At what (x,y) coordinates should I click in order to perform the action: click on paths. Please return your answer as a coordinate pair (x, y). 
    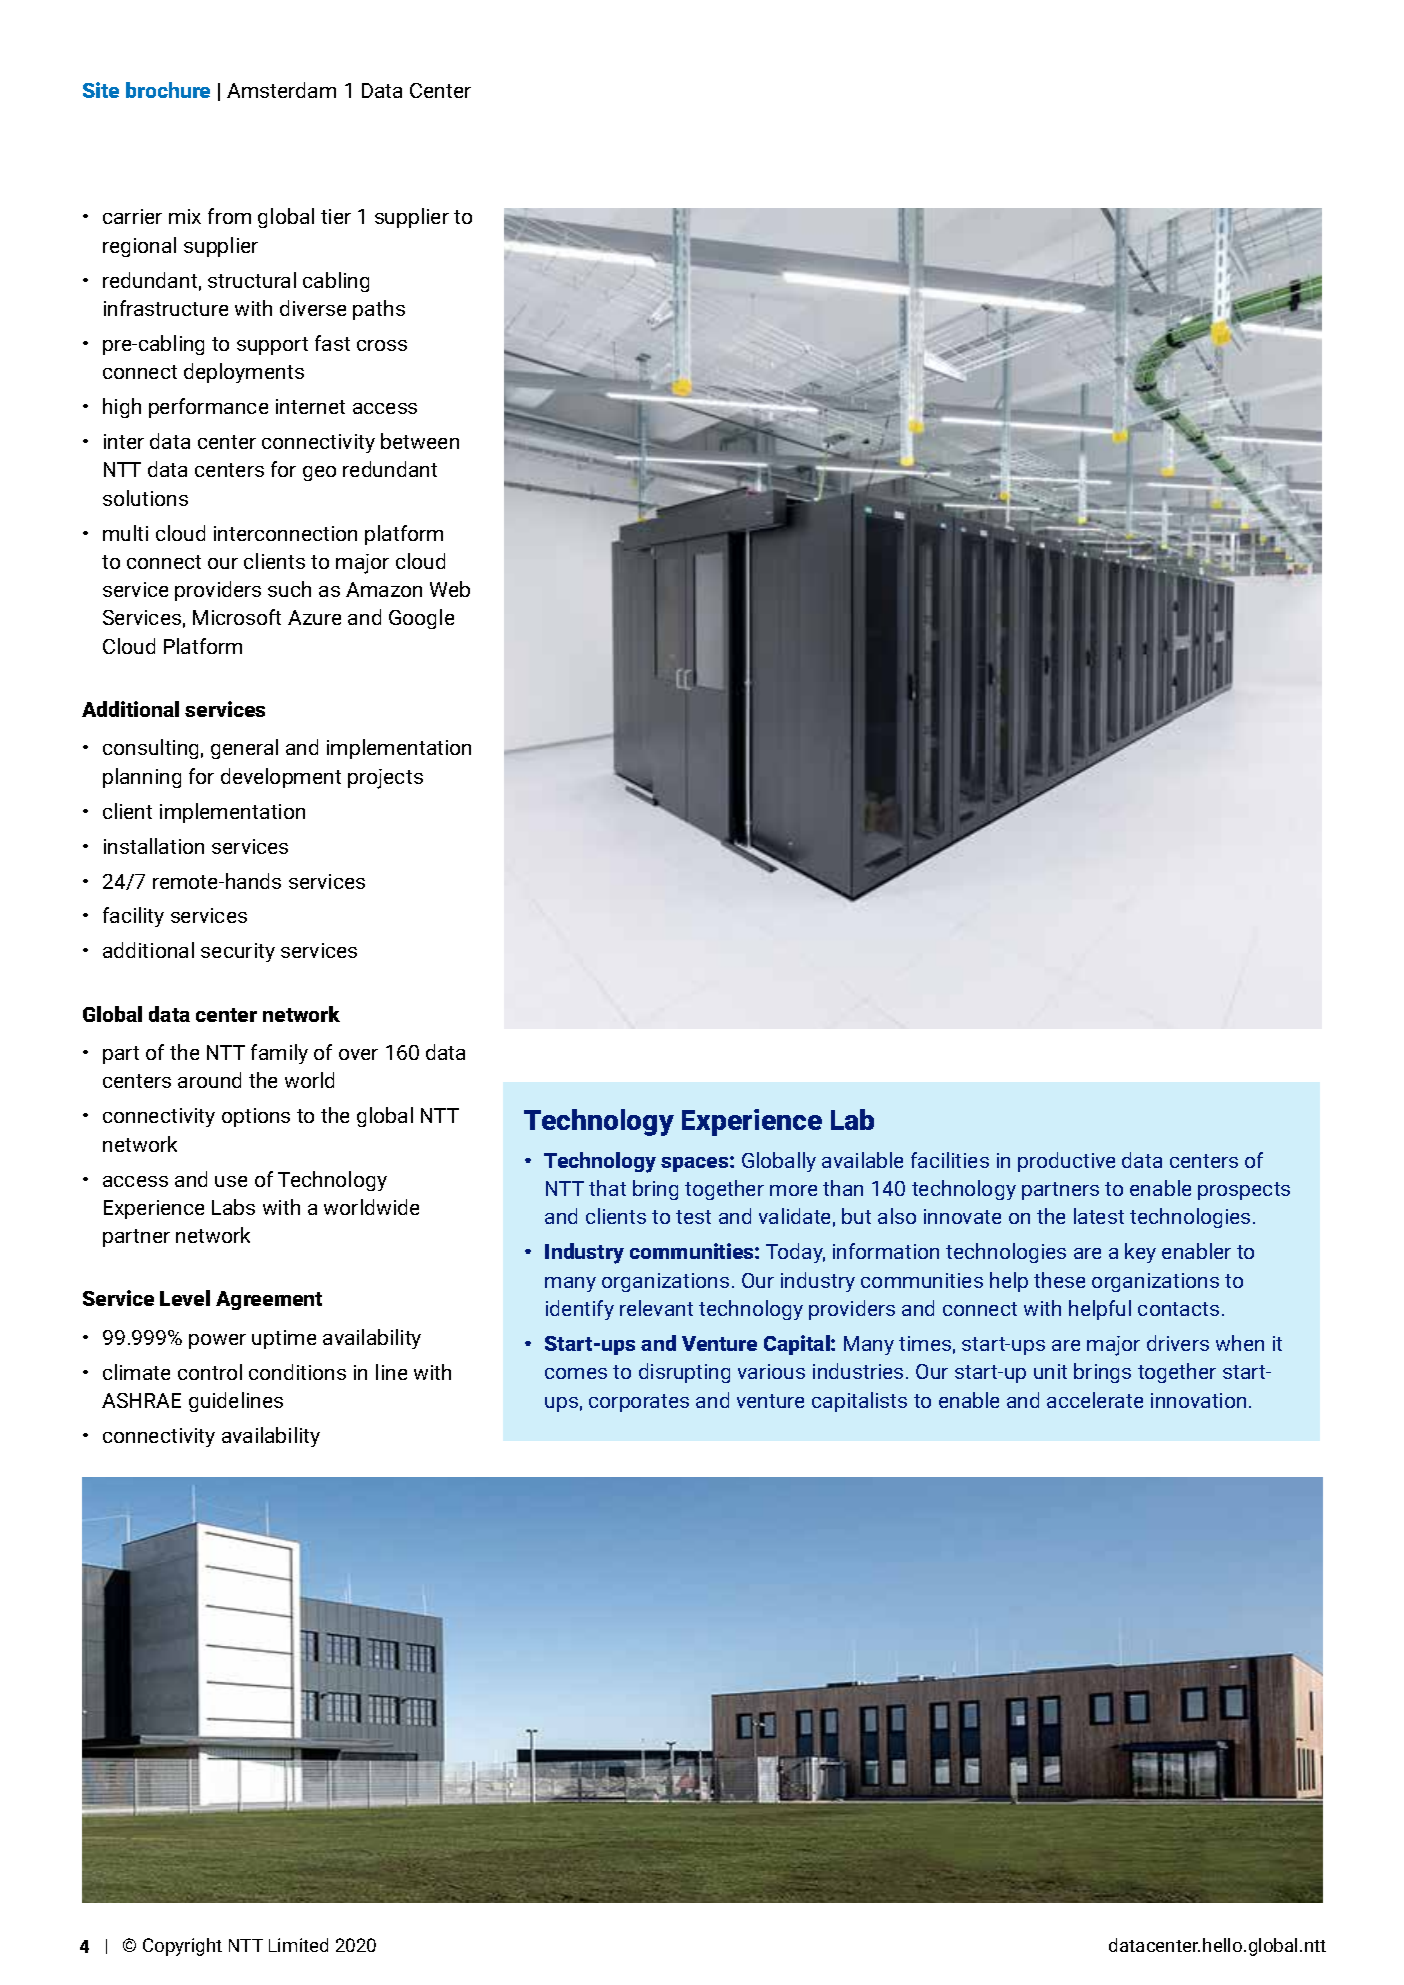
    Looking at the image, I should click on (379, 310).
